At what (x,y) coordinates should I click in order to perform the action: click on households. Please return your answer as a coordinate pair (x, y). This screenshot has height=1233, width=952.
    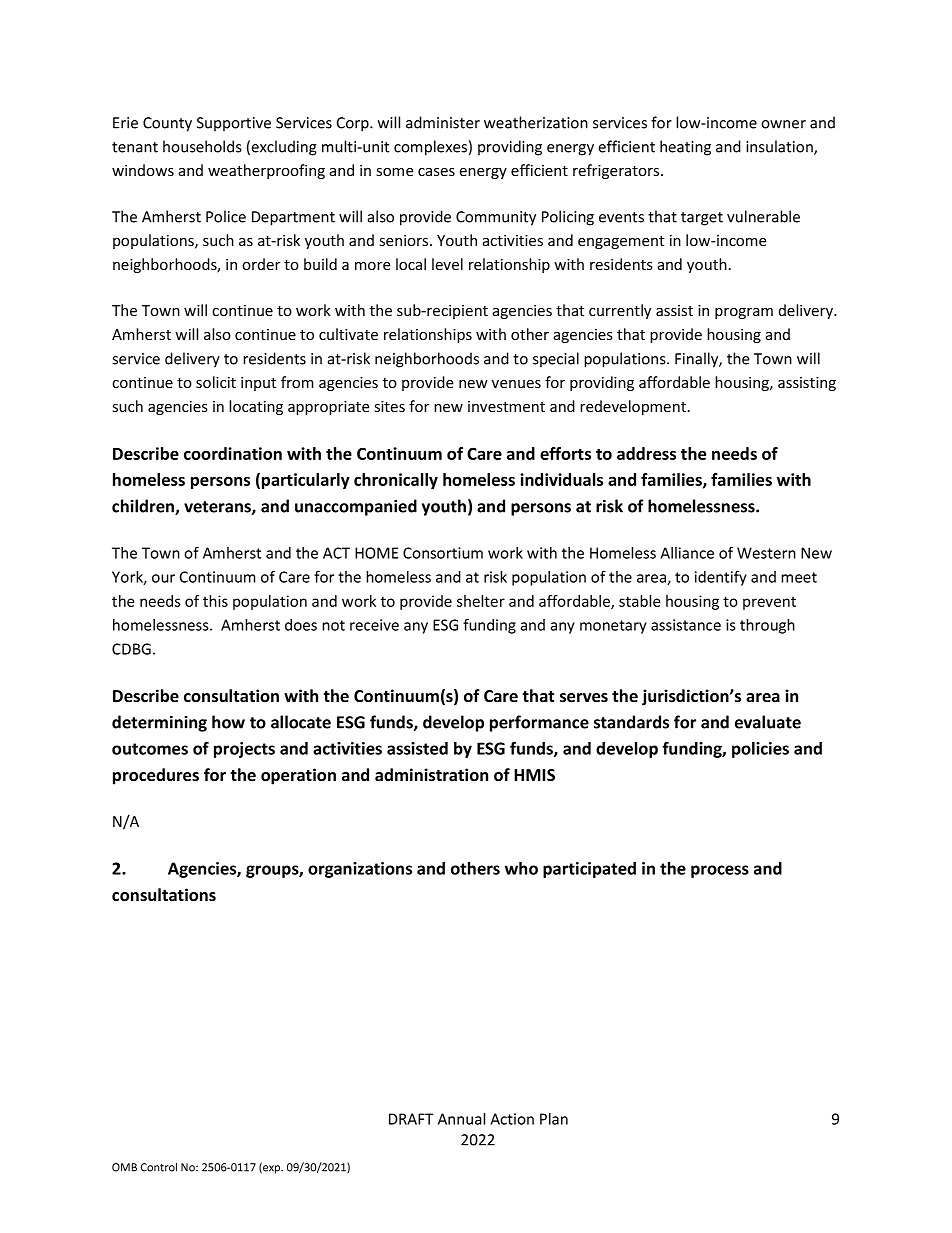
    Looking at the image, I should click on (202, 146).
